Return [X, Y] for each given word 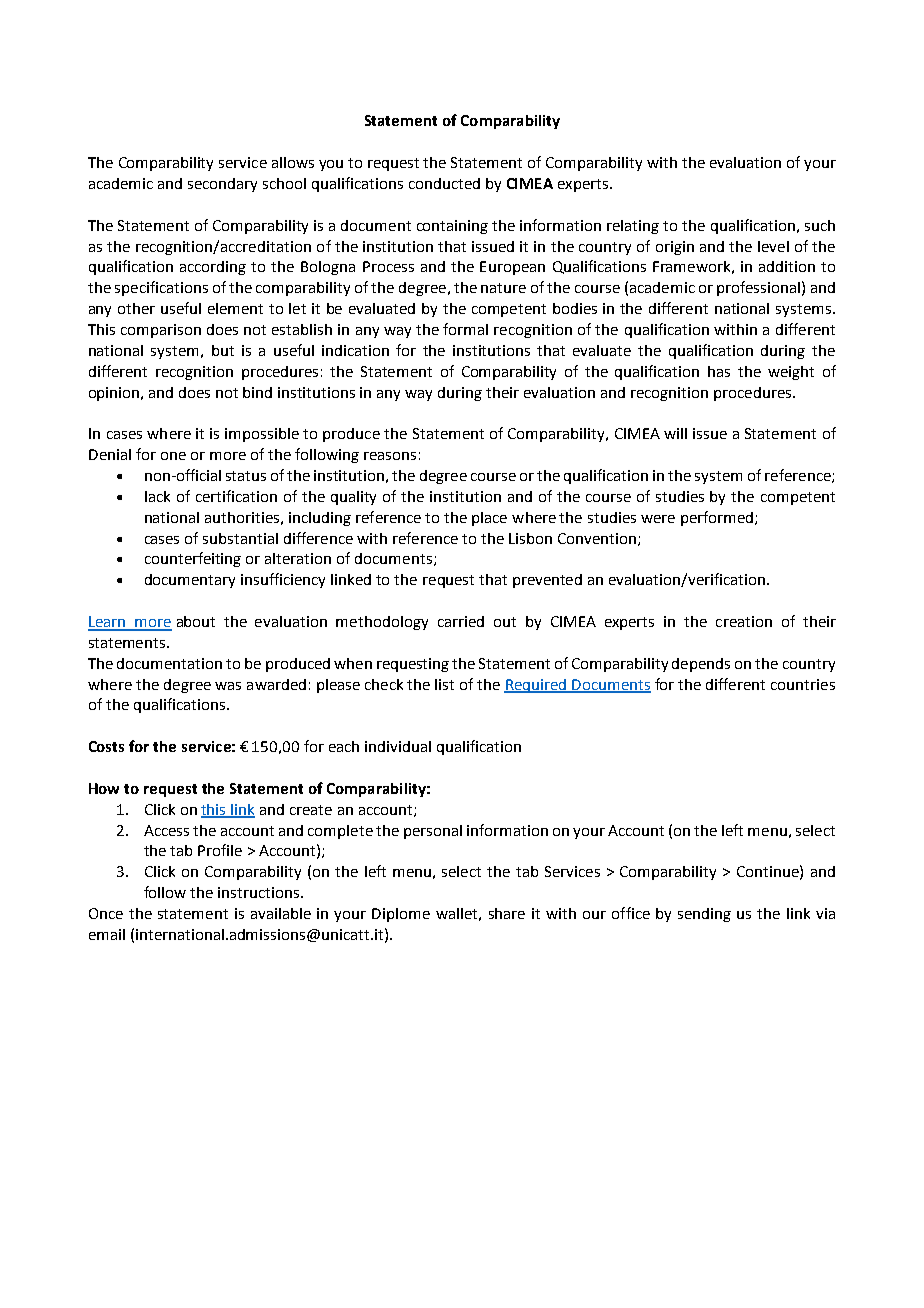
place [489, 519]
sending [704, 915]
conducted [444, 183]
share [507, 913]
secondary [222, 185]
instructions [258, 892]
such [820, 225]
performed [718, 518]
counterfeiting [193, 559]
